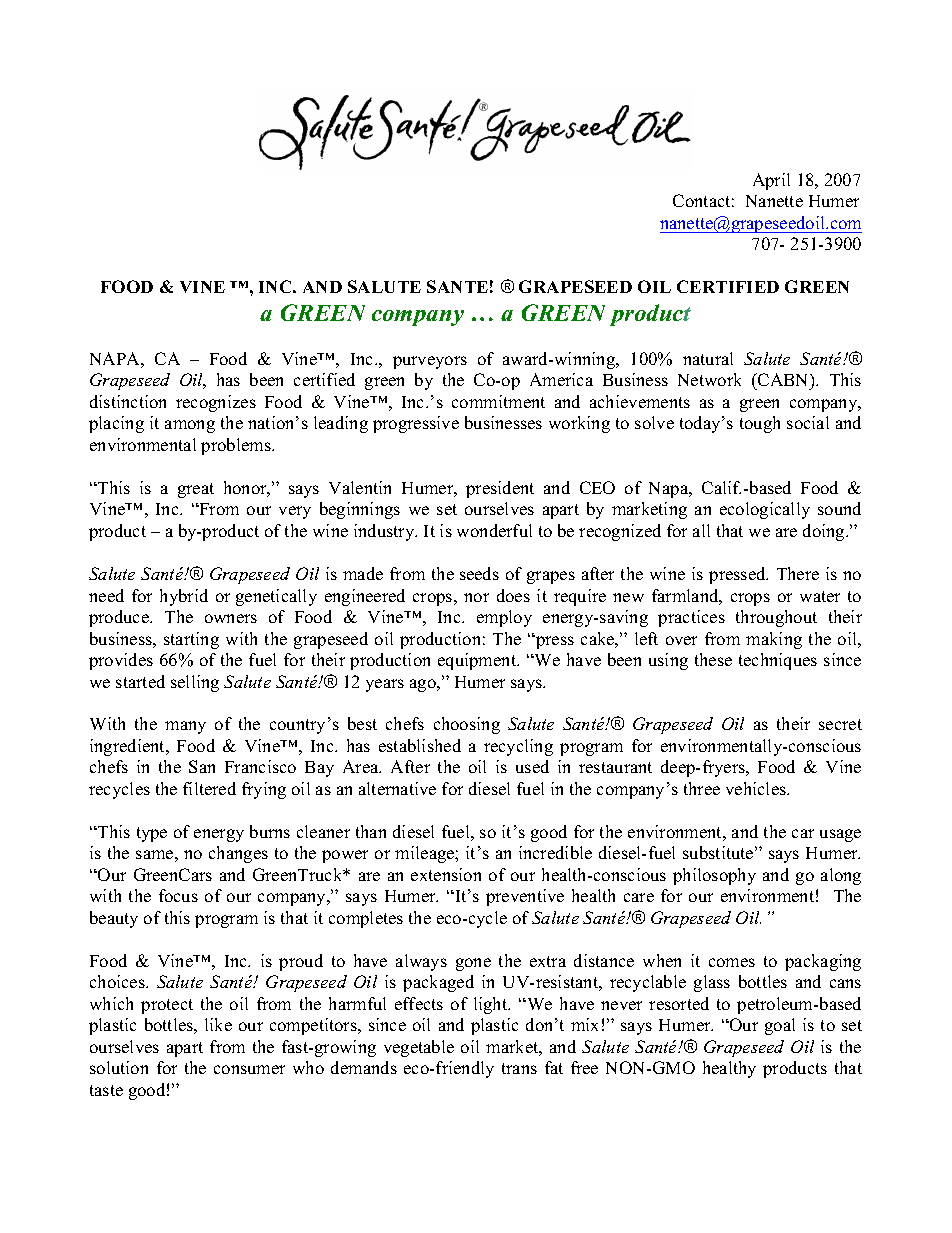 This screenshot has width=952, height=1233. What do you see at coordinates (771, 181) in the screenshot?
I see `April` at bounding box center [771, 181].
